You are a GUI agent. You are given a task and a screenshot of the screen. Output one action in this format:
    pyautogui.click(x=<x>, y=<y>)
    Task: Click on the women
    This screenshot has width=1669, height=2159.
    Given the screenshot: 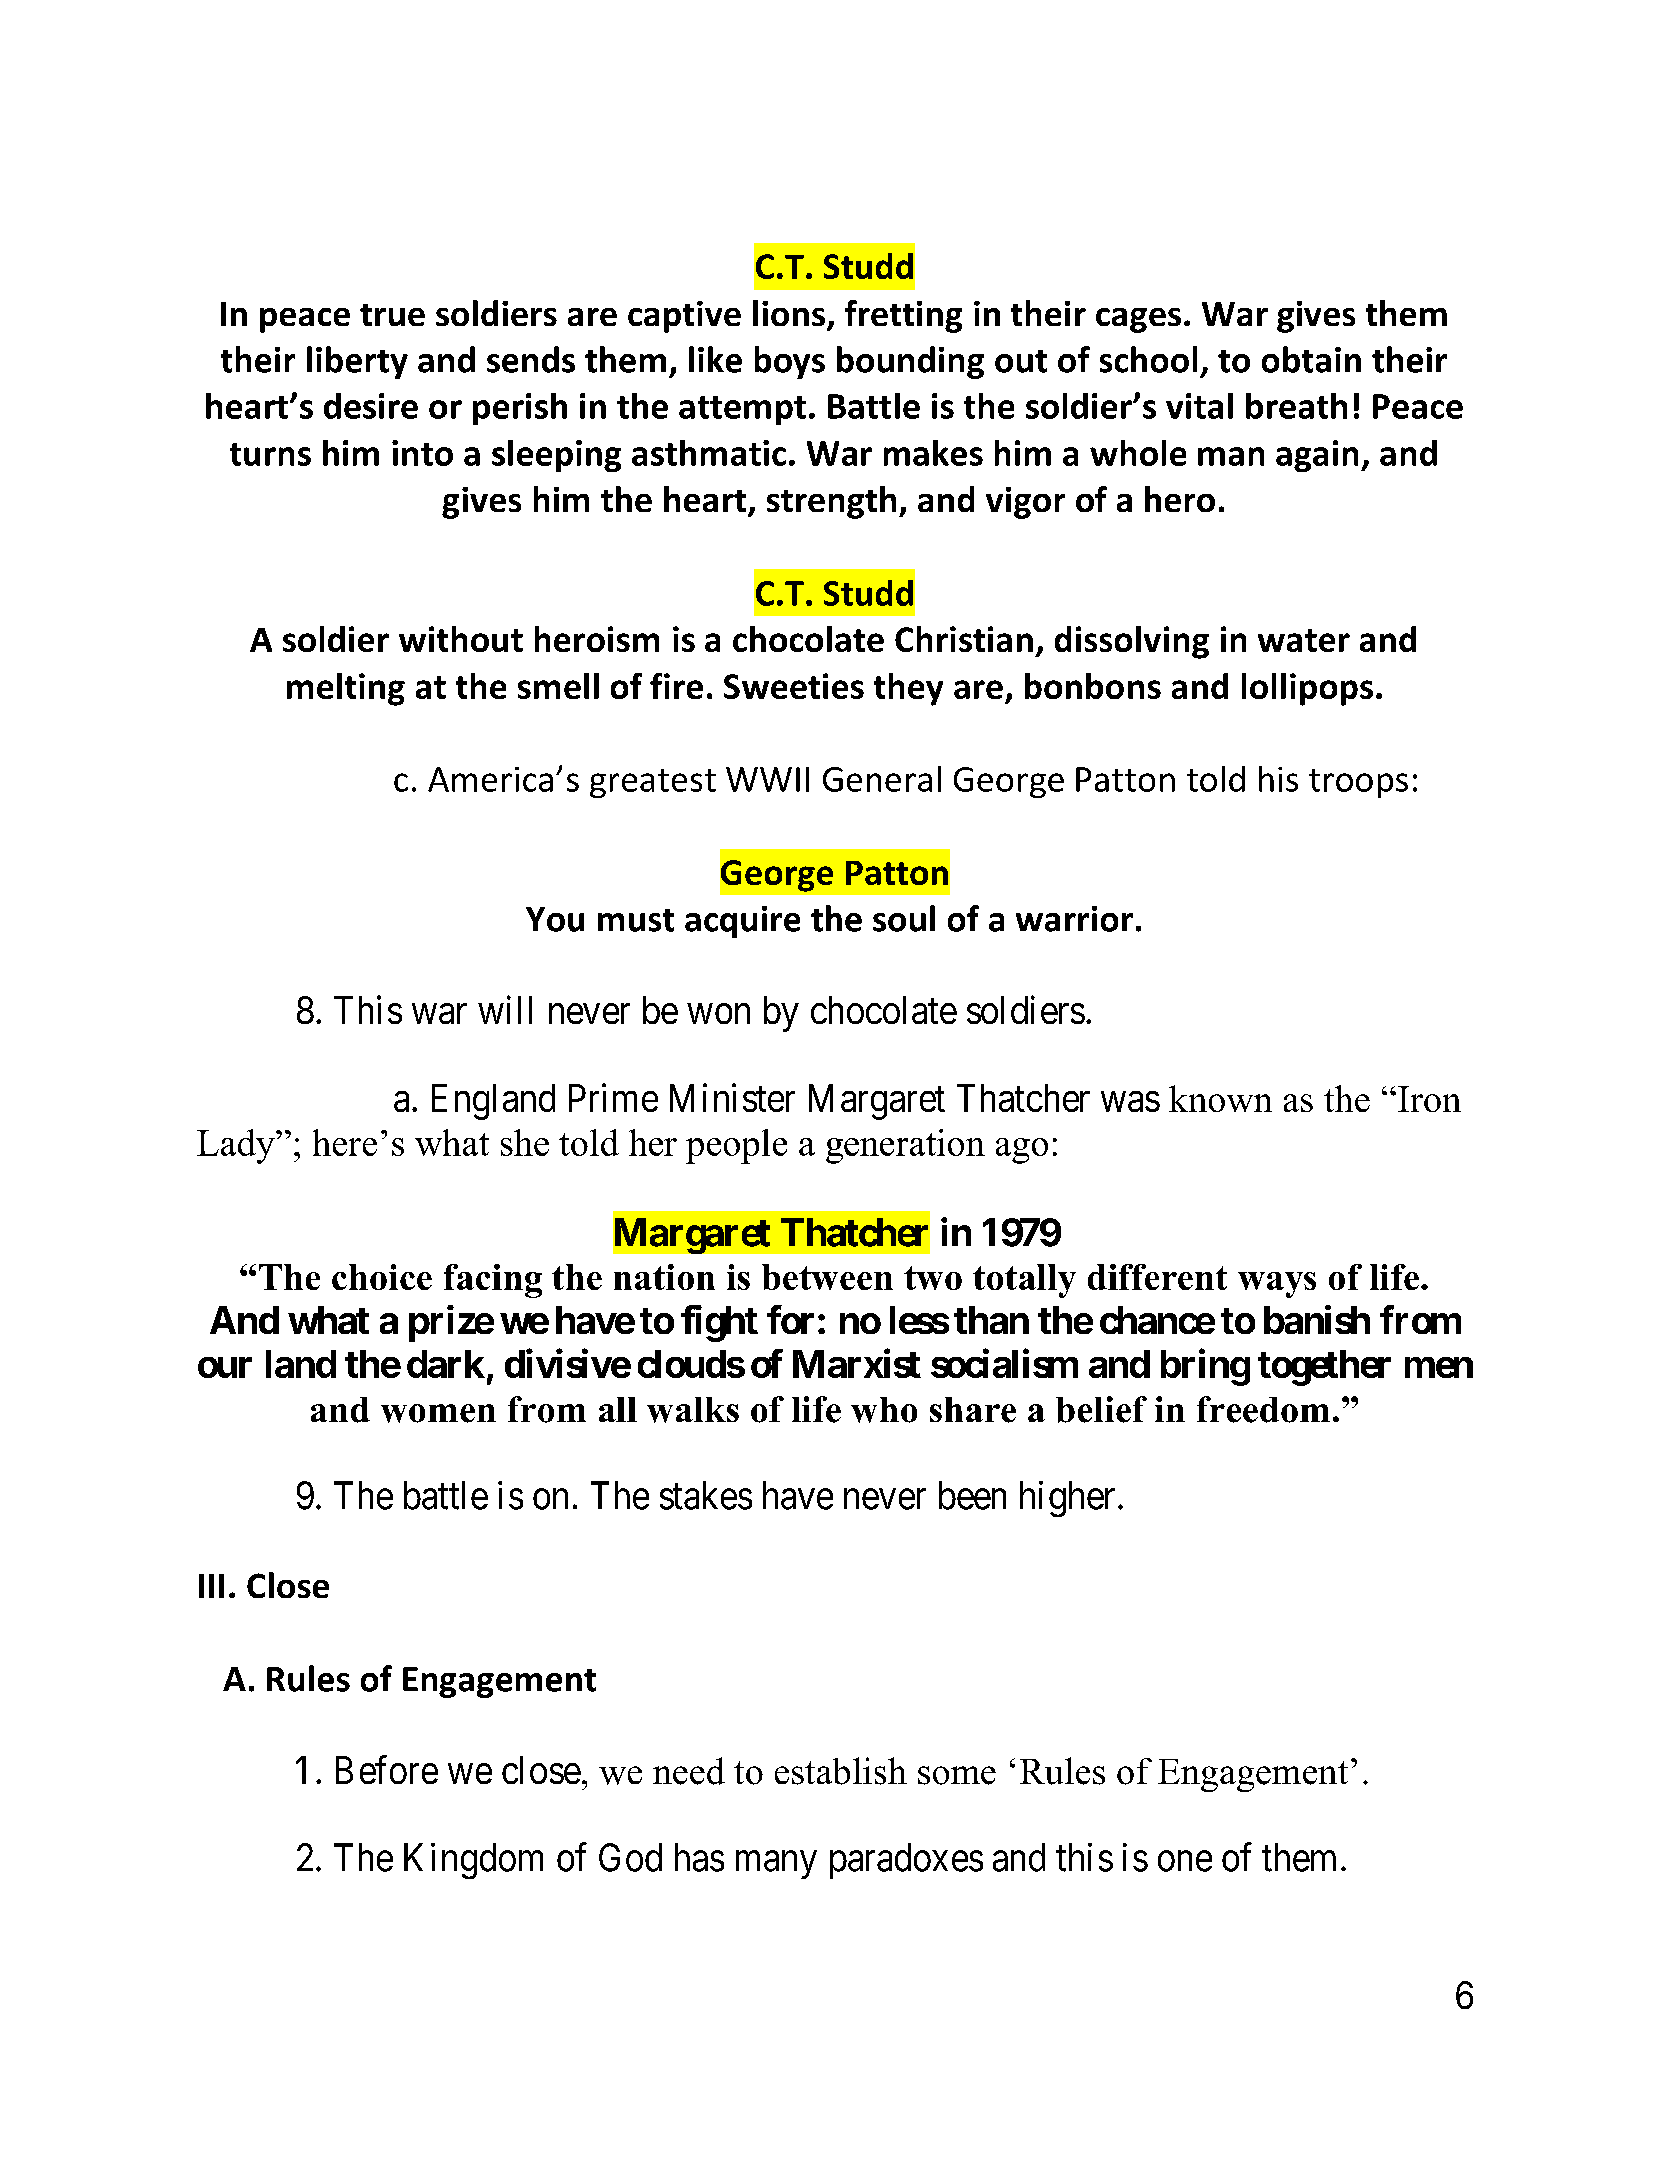 What is the action you would take?
    pyautogui.click(x=438, y=1413)
